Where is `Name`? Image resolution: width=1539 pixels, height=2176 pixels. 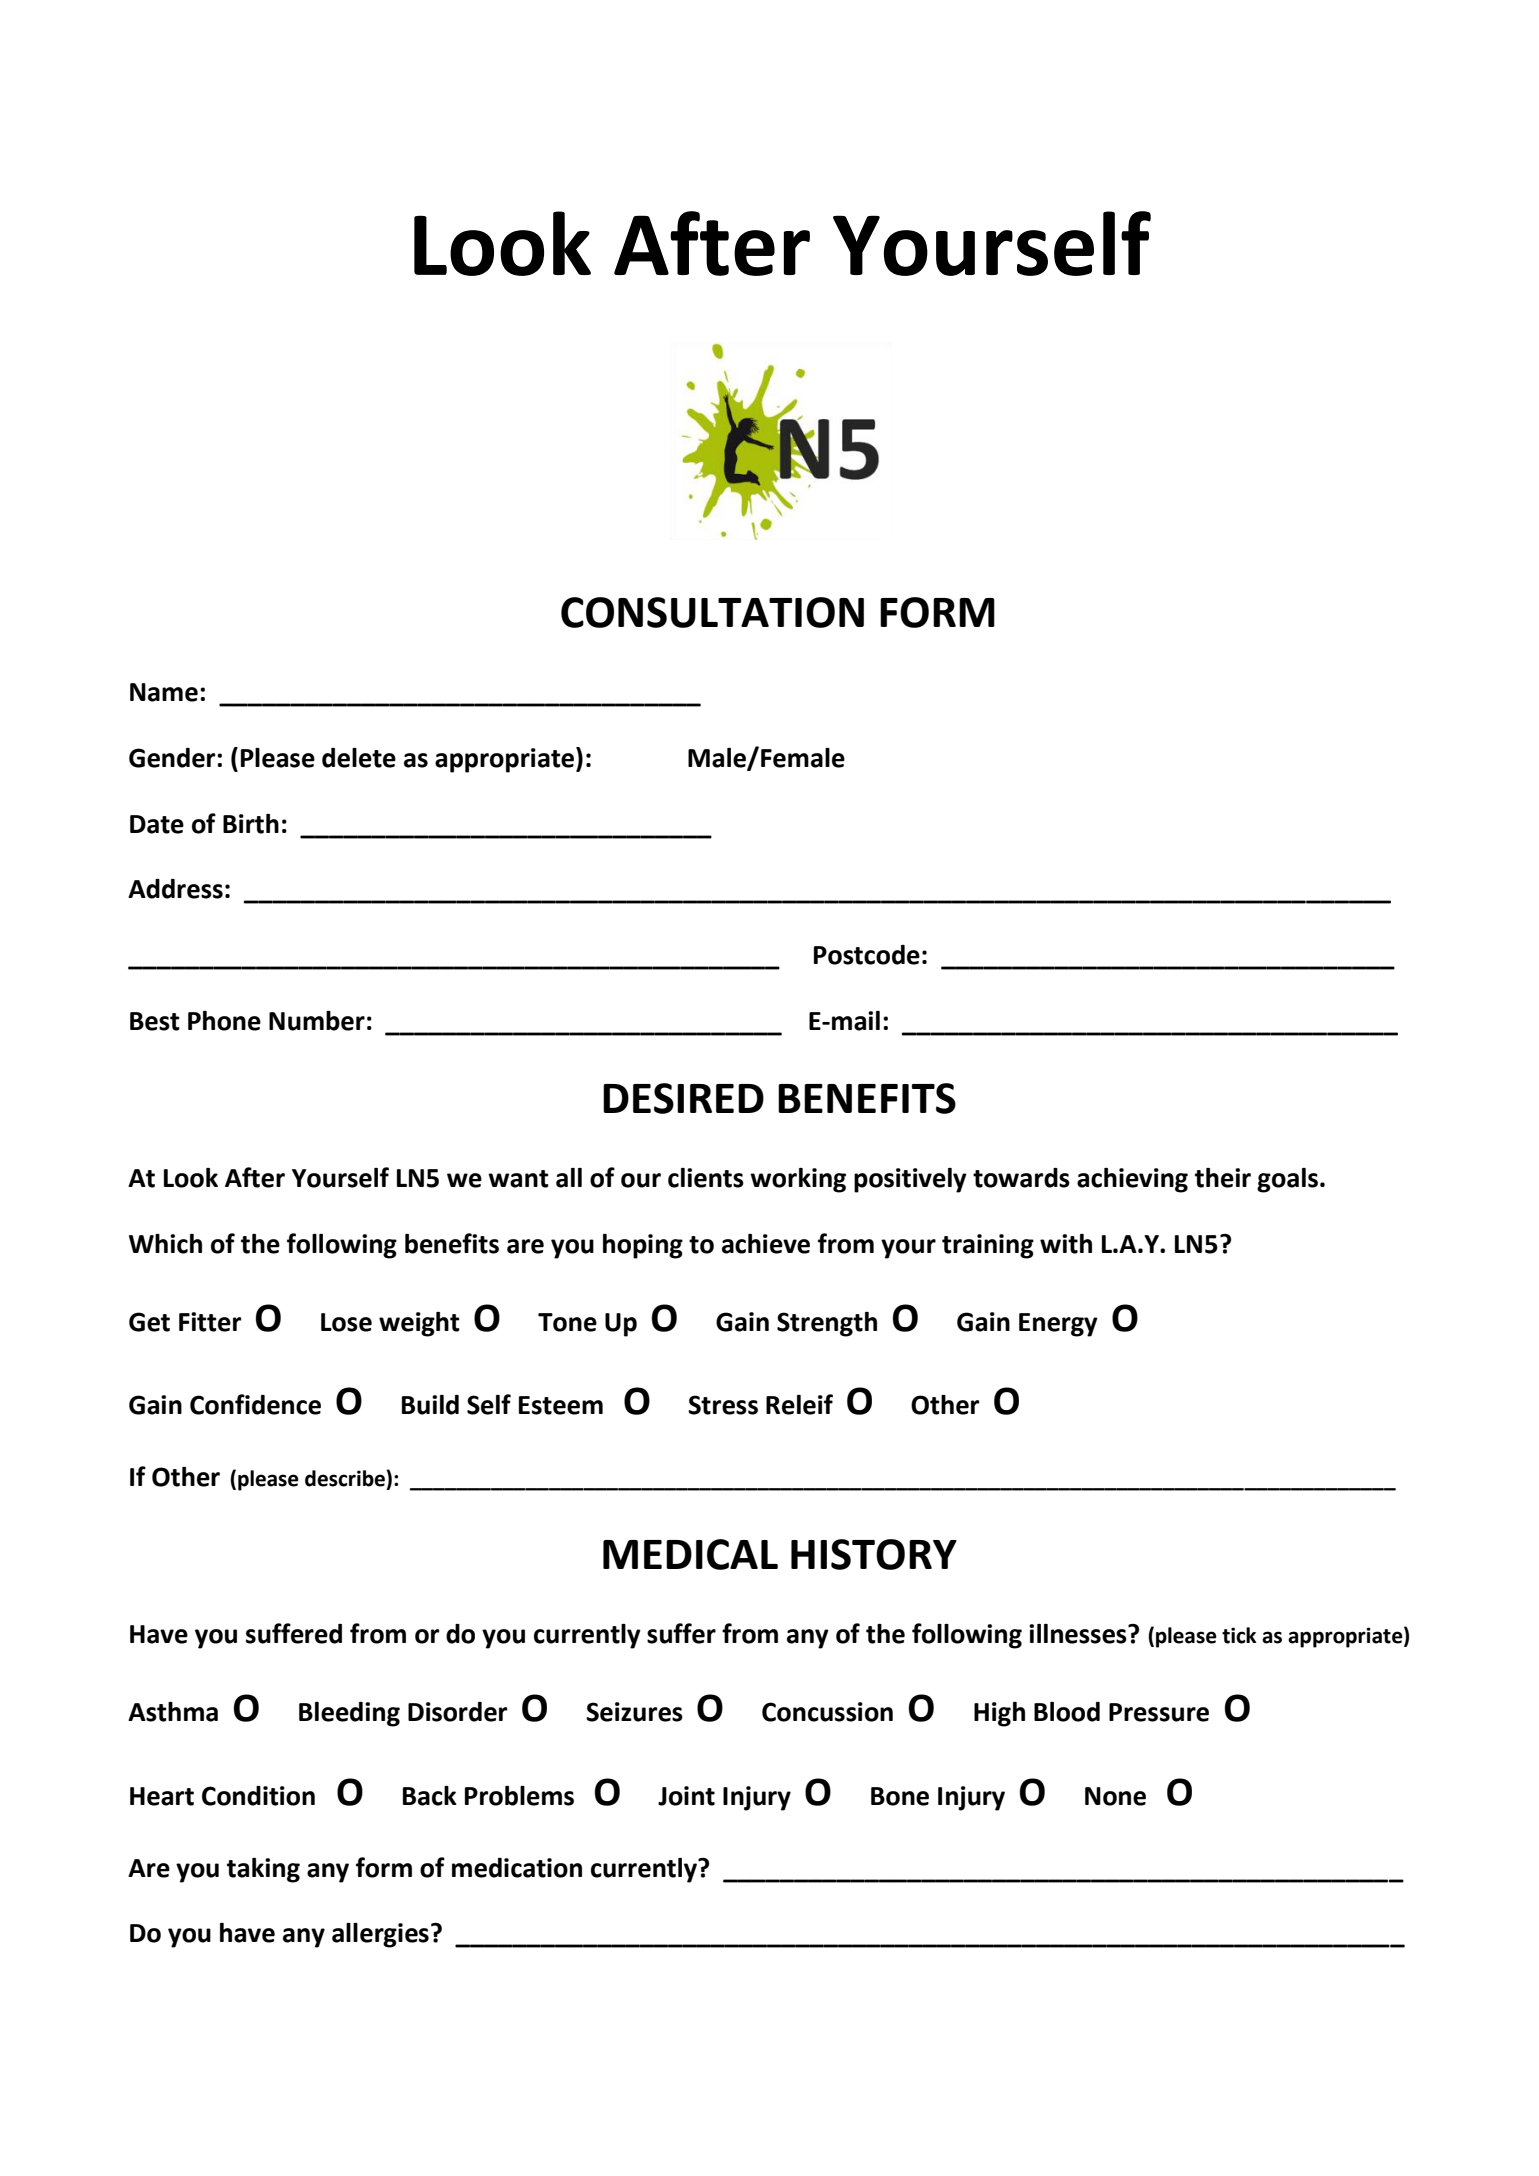 Name is located at coordinates (164, 692).
